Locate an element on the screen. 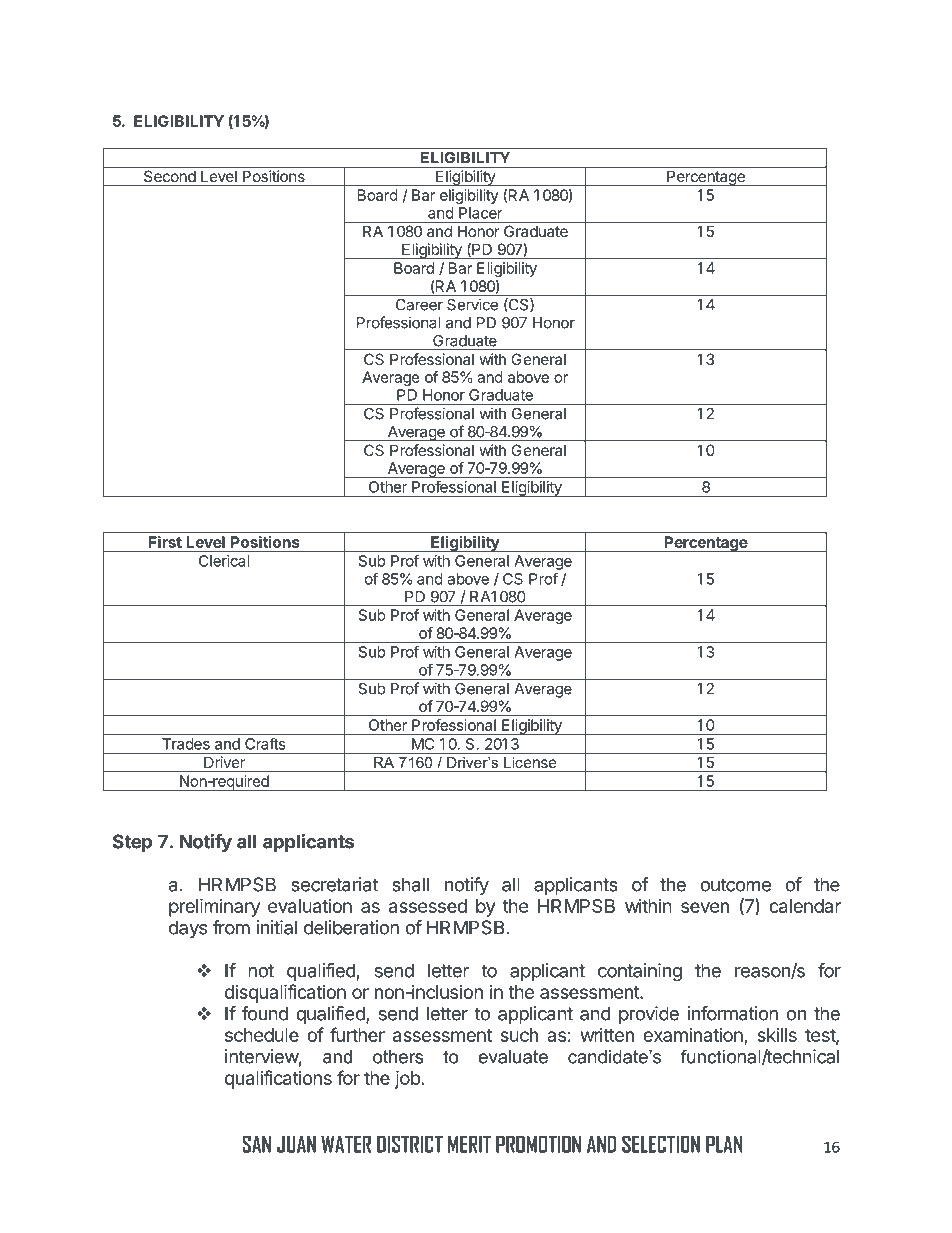  preliminary is located at coordinates (214, 907).
